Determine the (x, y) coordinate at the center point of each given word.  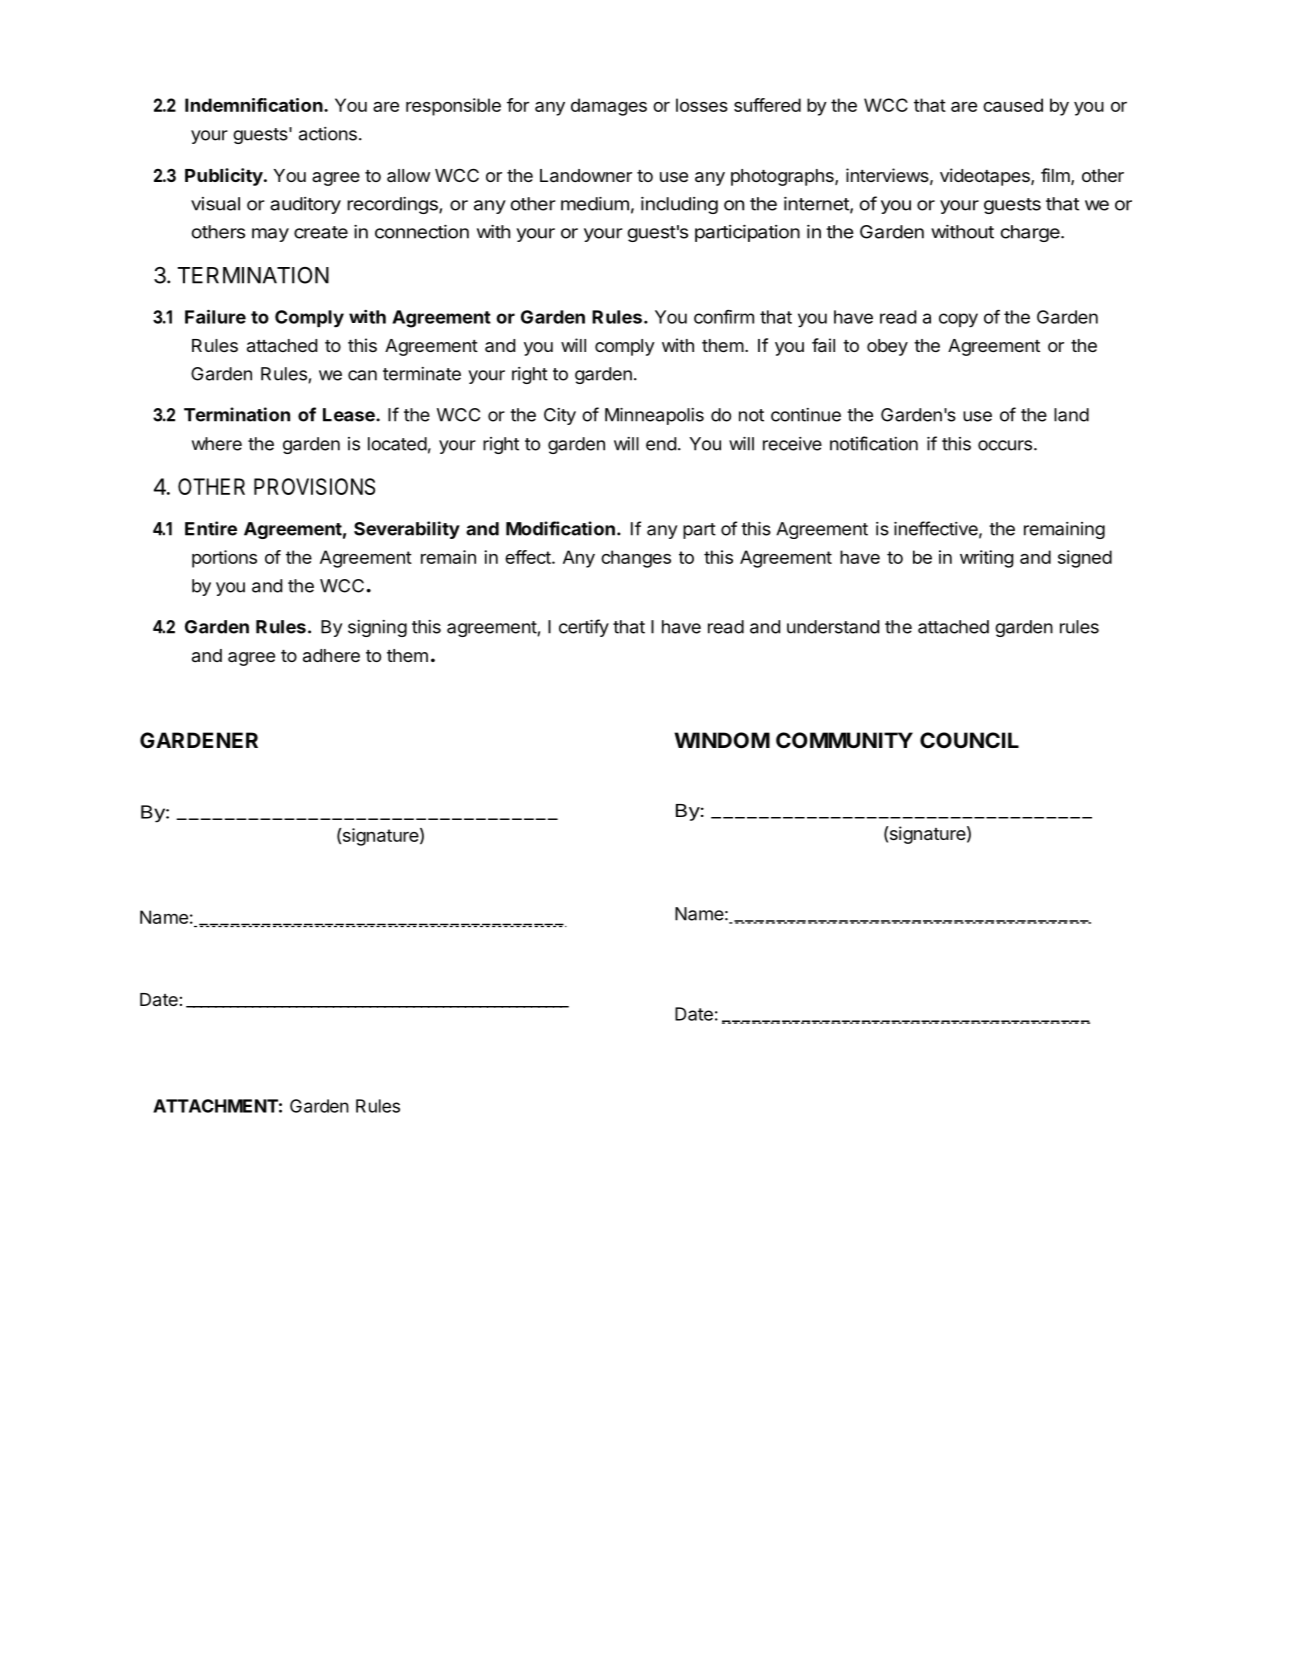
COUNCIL (969, 740)
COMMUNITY (844, 740)
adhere (331, 656)
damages (609, 107)
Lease (350, 415)
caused (1013, 105)
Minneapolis (654, 416)
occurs (1005, 445)
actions (328, 134)
